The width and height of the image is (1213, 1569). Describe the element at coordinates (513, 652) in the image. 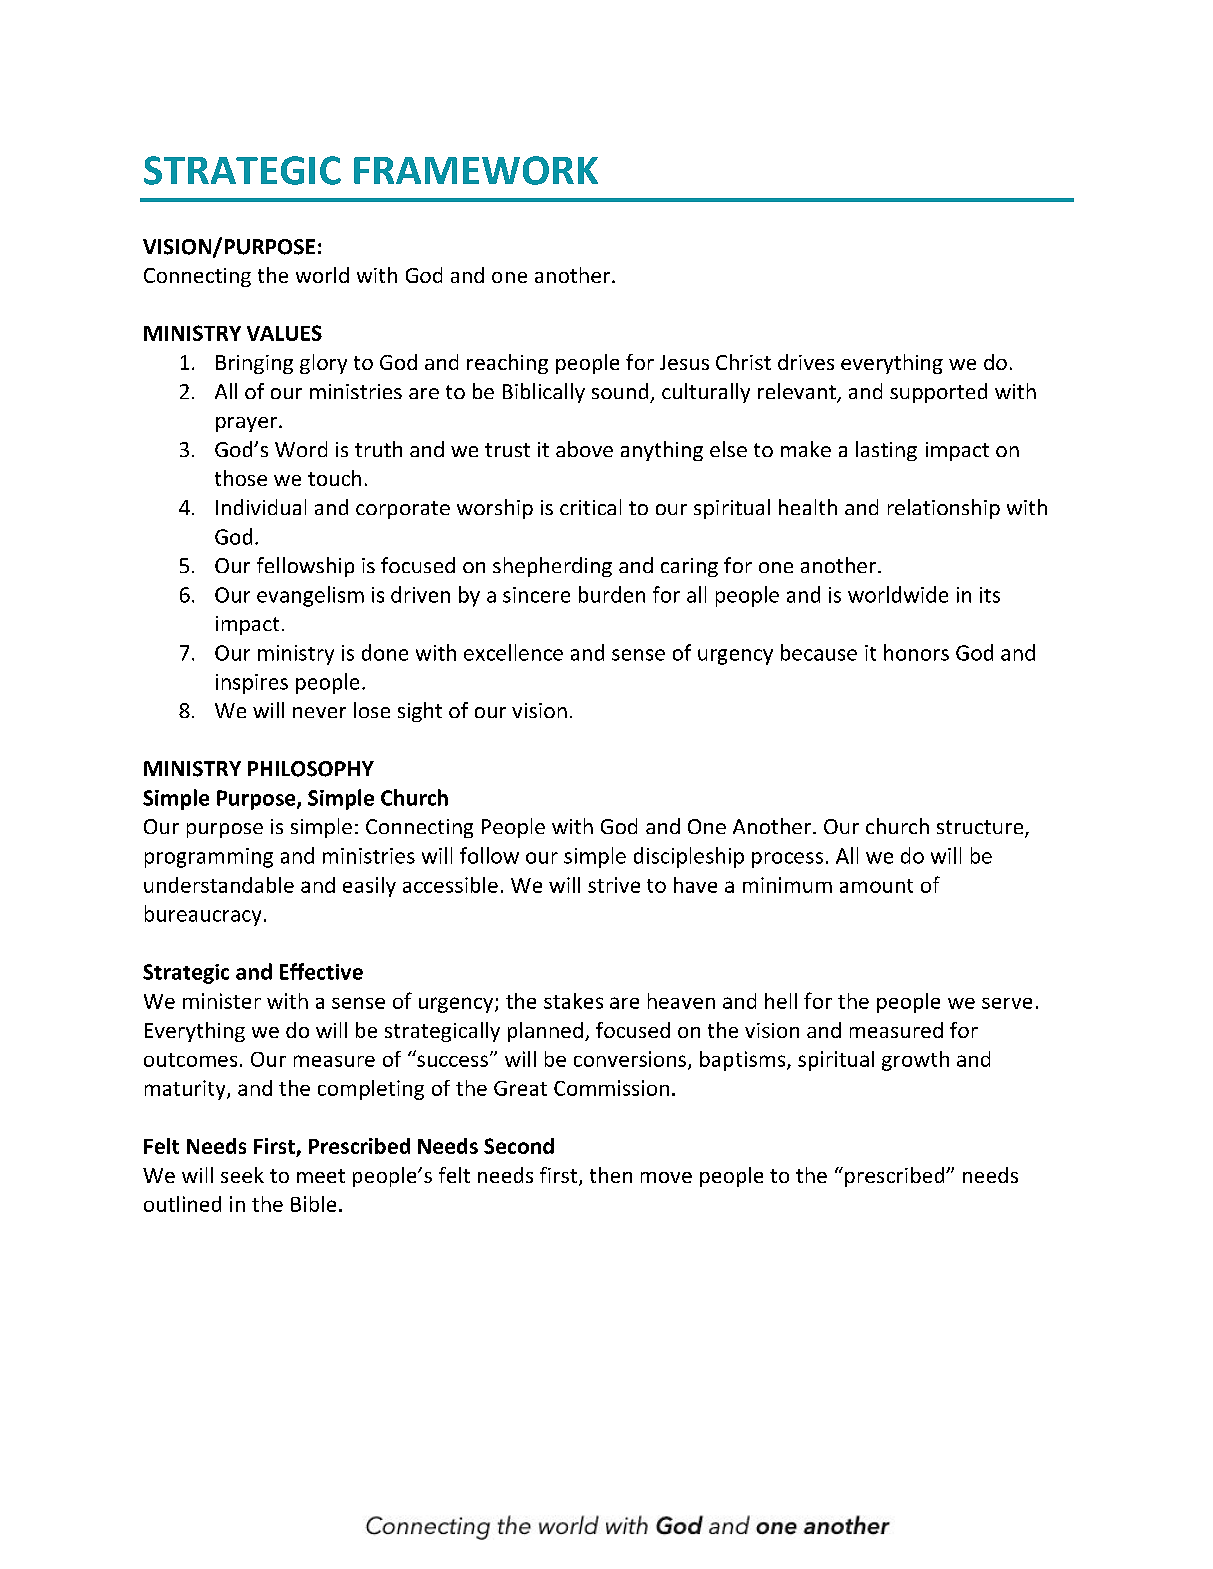

I see `excellence` at that location.
